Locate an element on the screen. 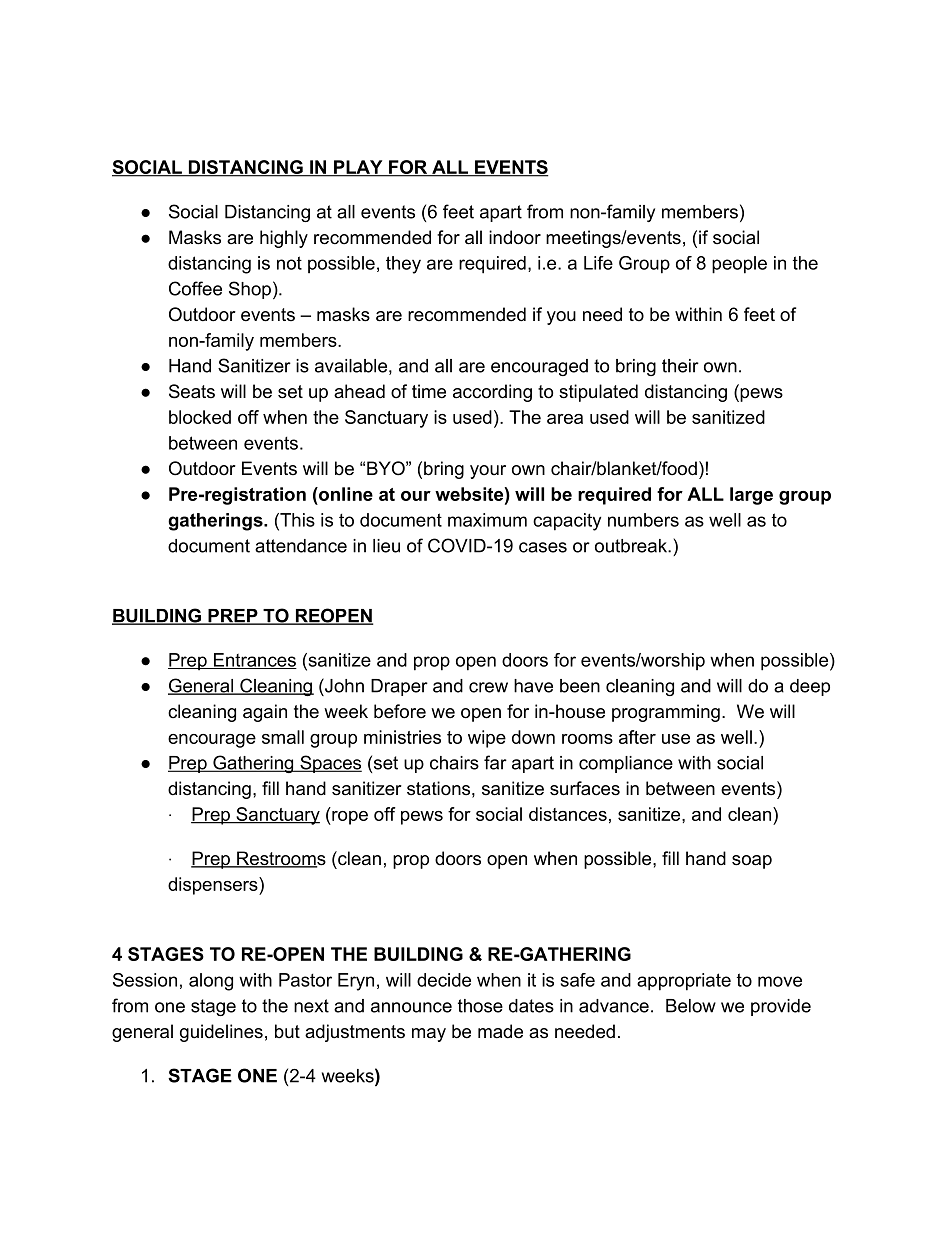  cases is located at coordinates (543, 547).
